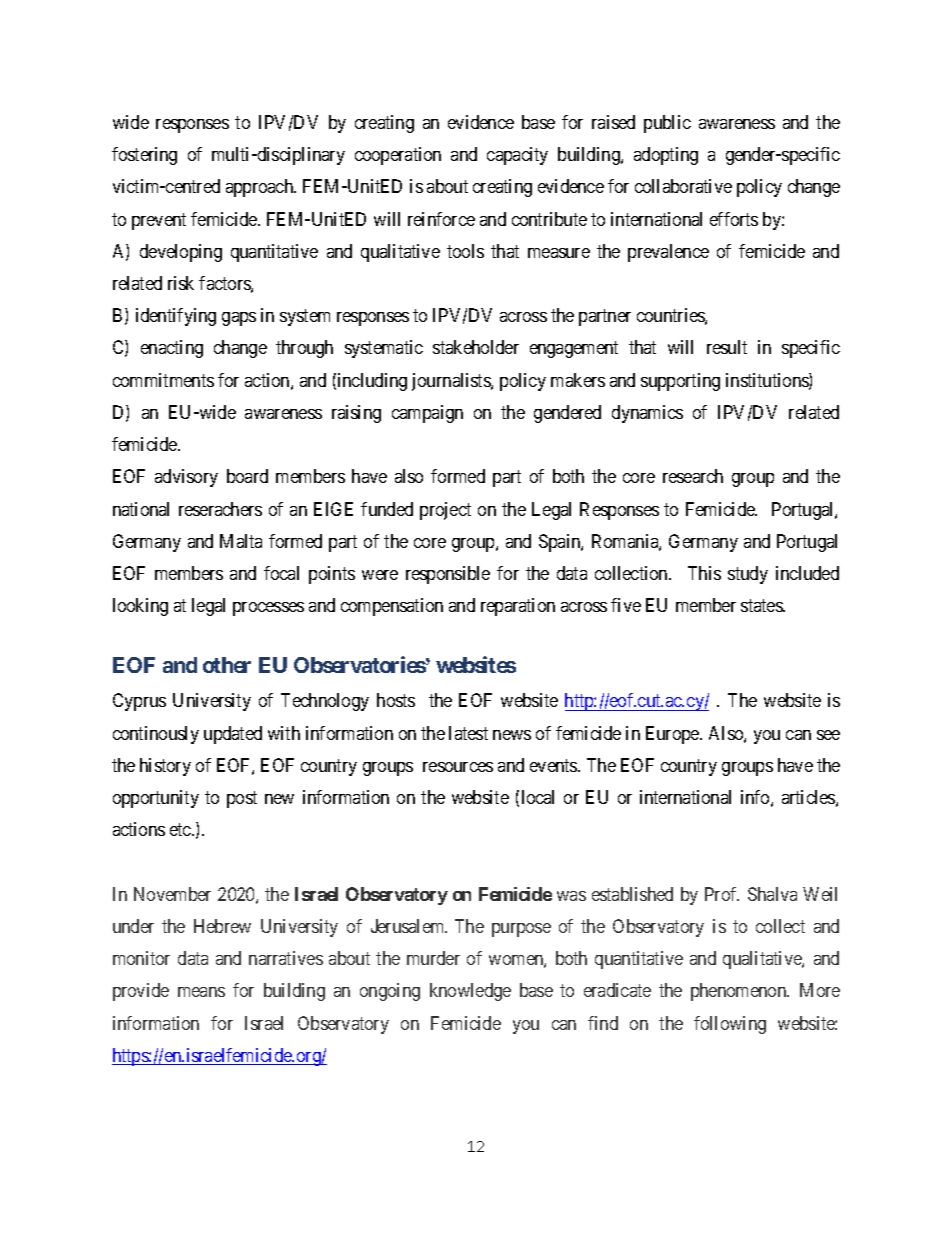 This page has height=1233, width=952. Describe the element at coordinates (748, 575) in the page. I see `study` at that location.
